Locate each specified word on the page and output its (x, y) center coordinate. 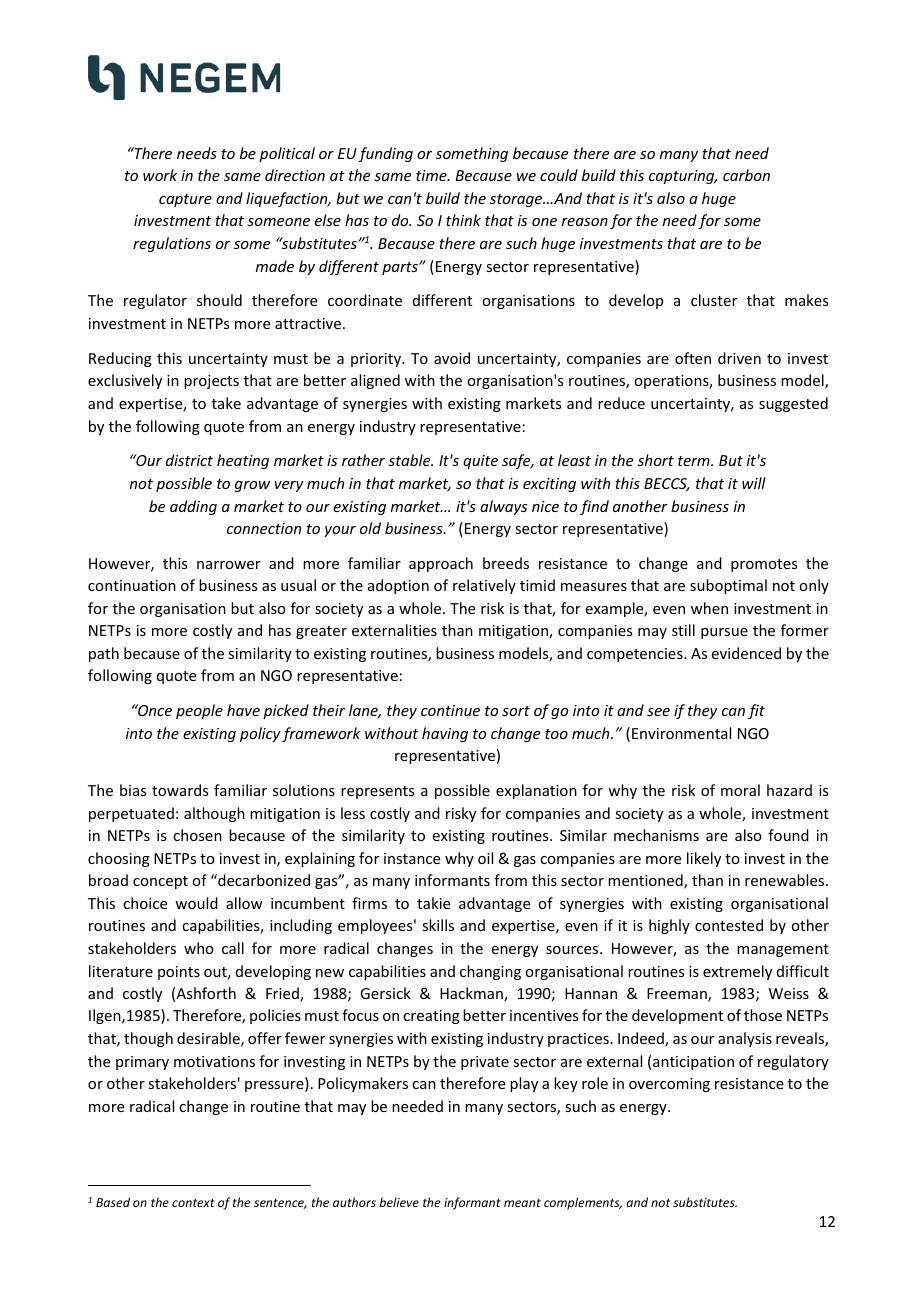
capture (185, 200)
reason (585, 222)
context (193, 1203)
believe (399, 1202)
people (199, 711)
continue (450, 710)
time (432, 175)
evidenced (746, 653)
